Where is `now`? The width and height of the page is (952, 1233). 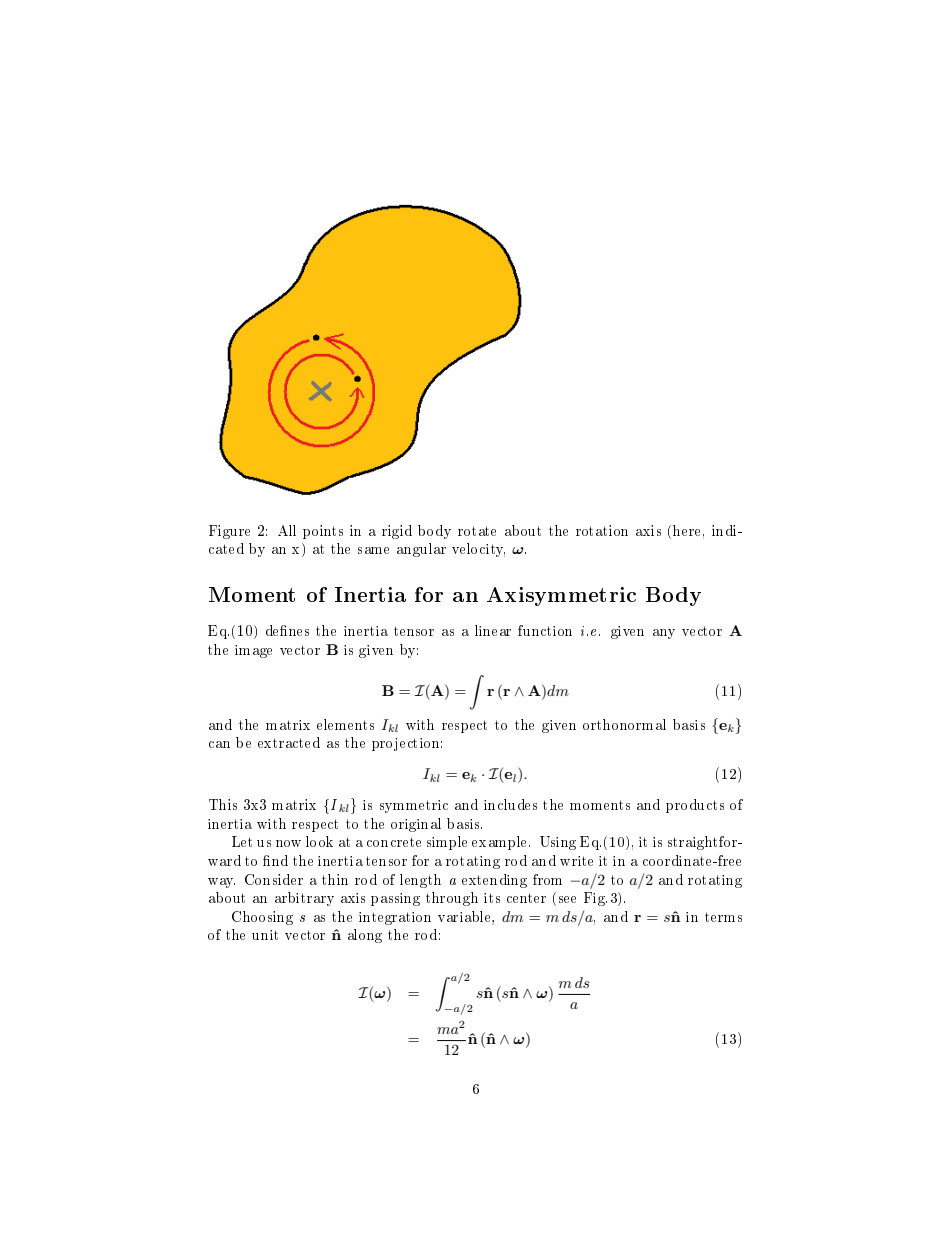
now is located at coordinates (288, 843).
